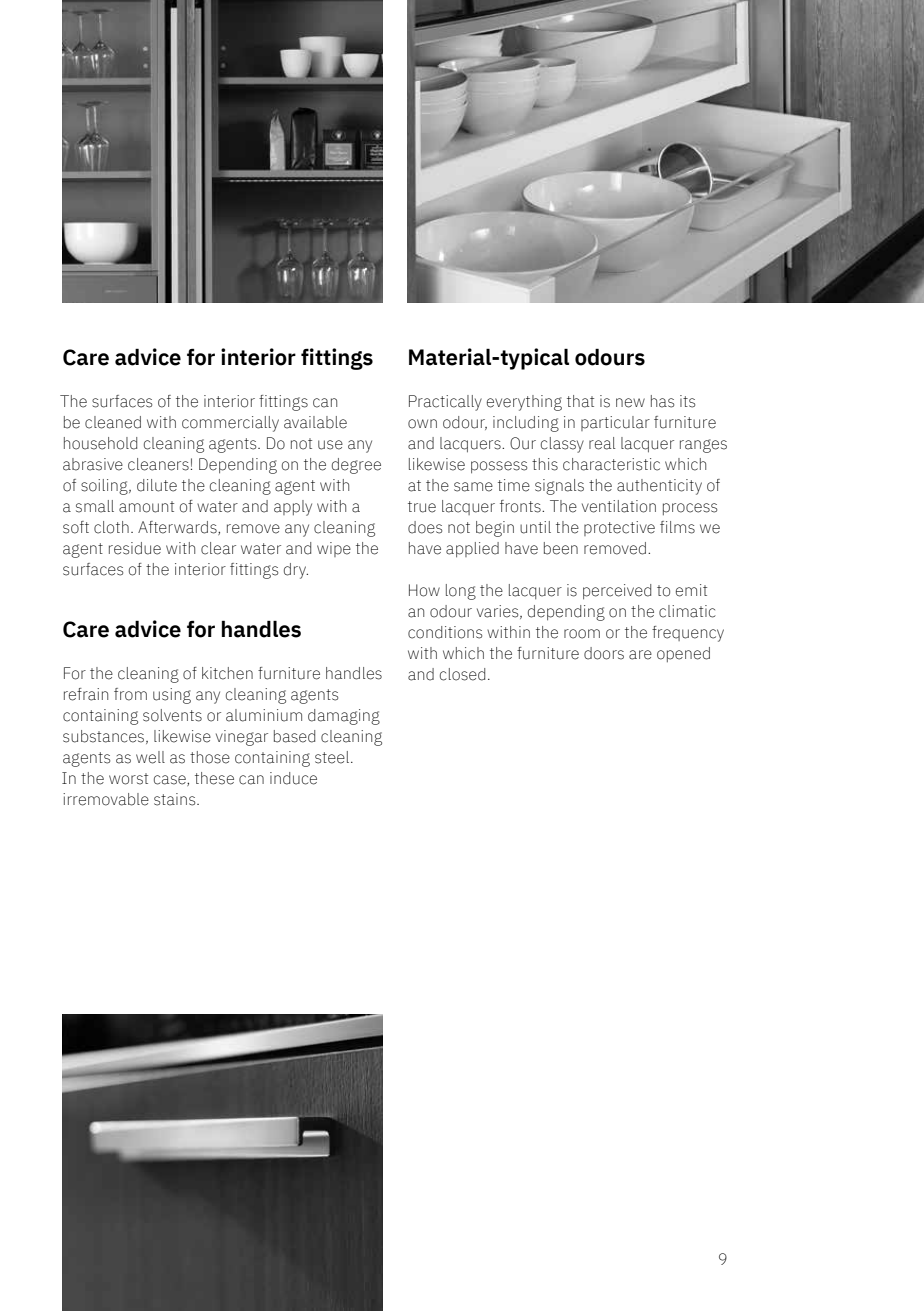 The image size is (924, 1311). What do you see at coordinates (332, 757) in the screenshot?
I see `steel` at bounding box center [332, 757].
